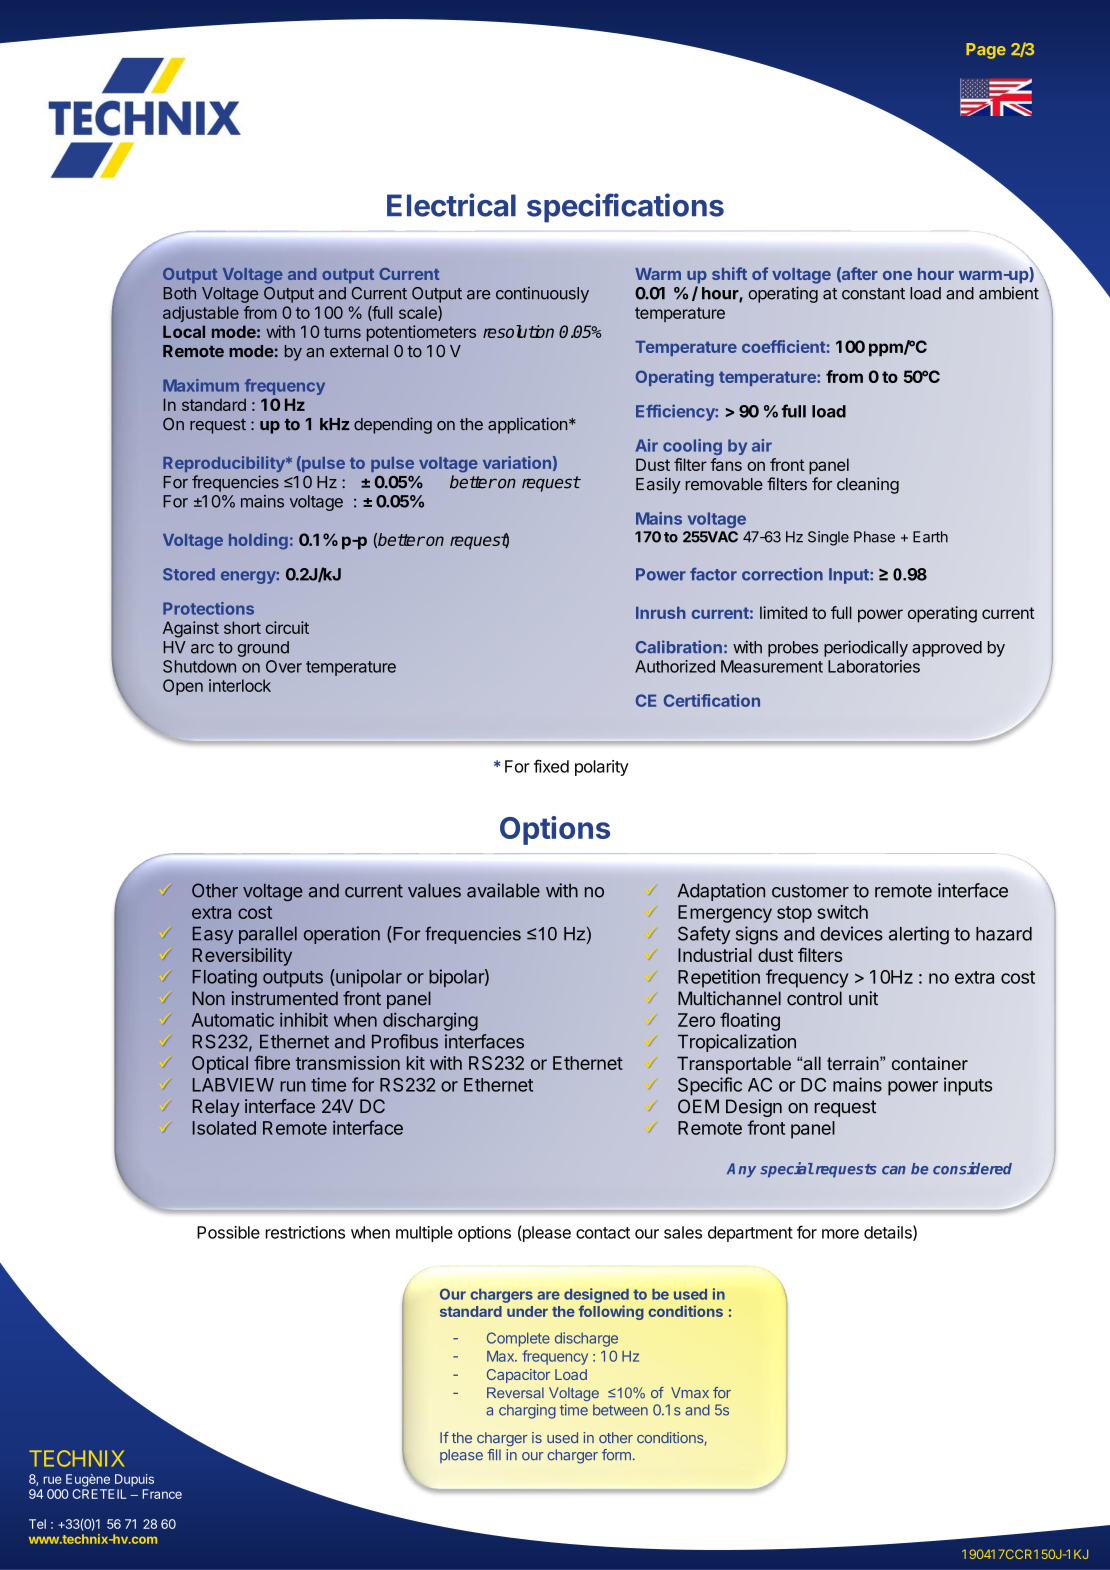 The image size is (1110, 1570). Describe the element at coordinates (894, 1170) in the image. I see `can` at that location.
